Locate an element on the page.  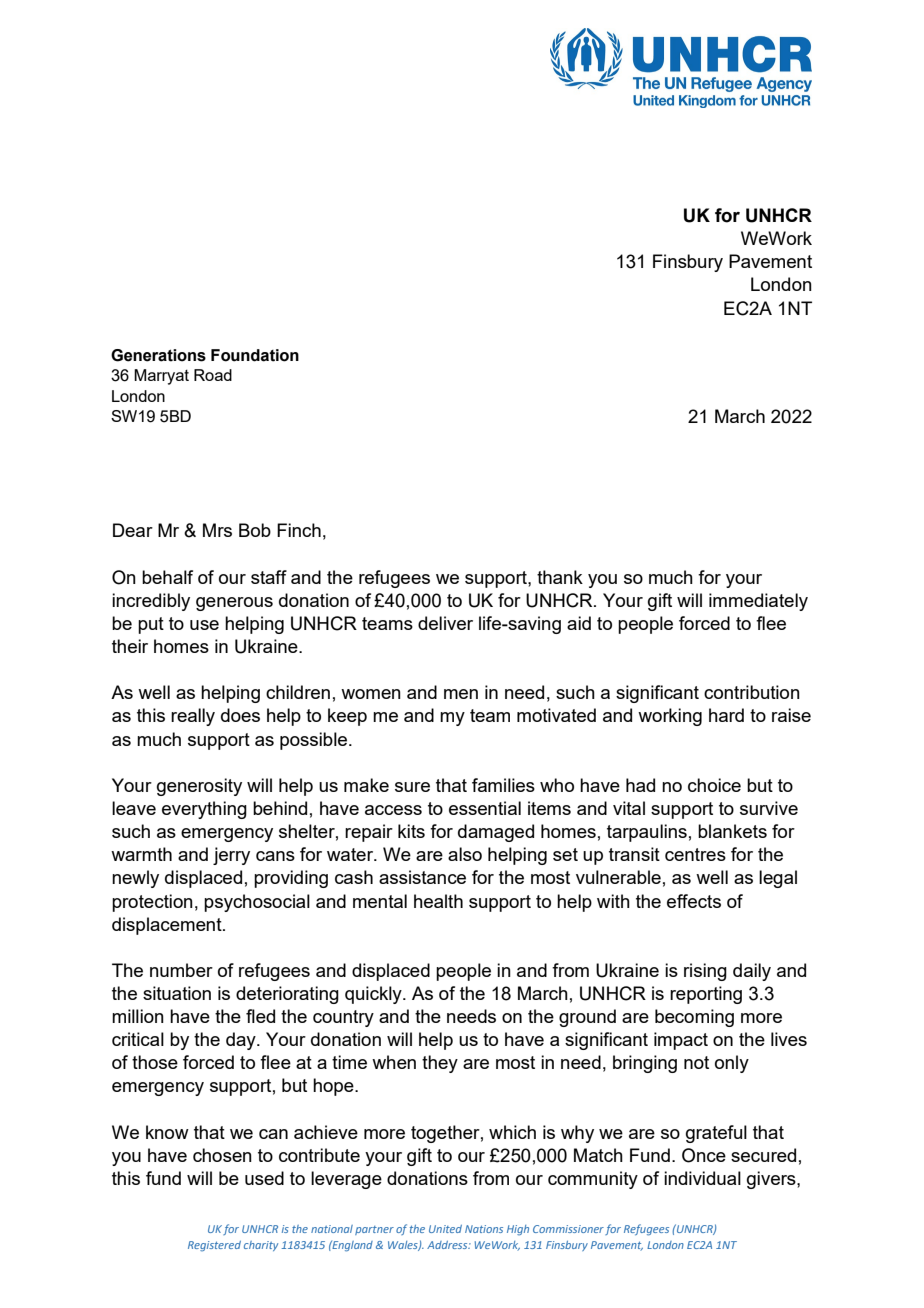
essential is located at coordinates (485, 808).
